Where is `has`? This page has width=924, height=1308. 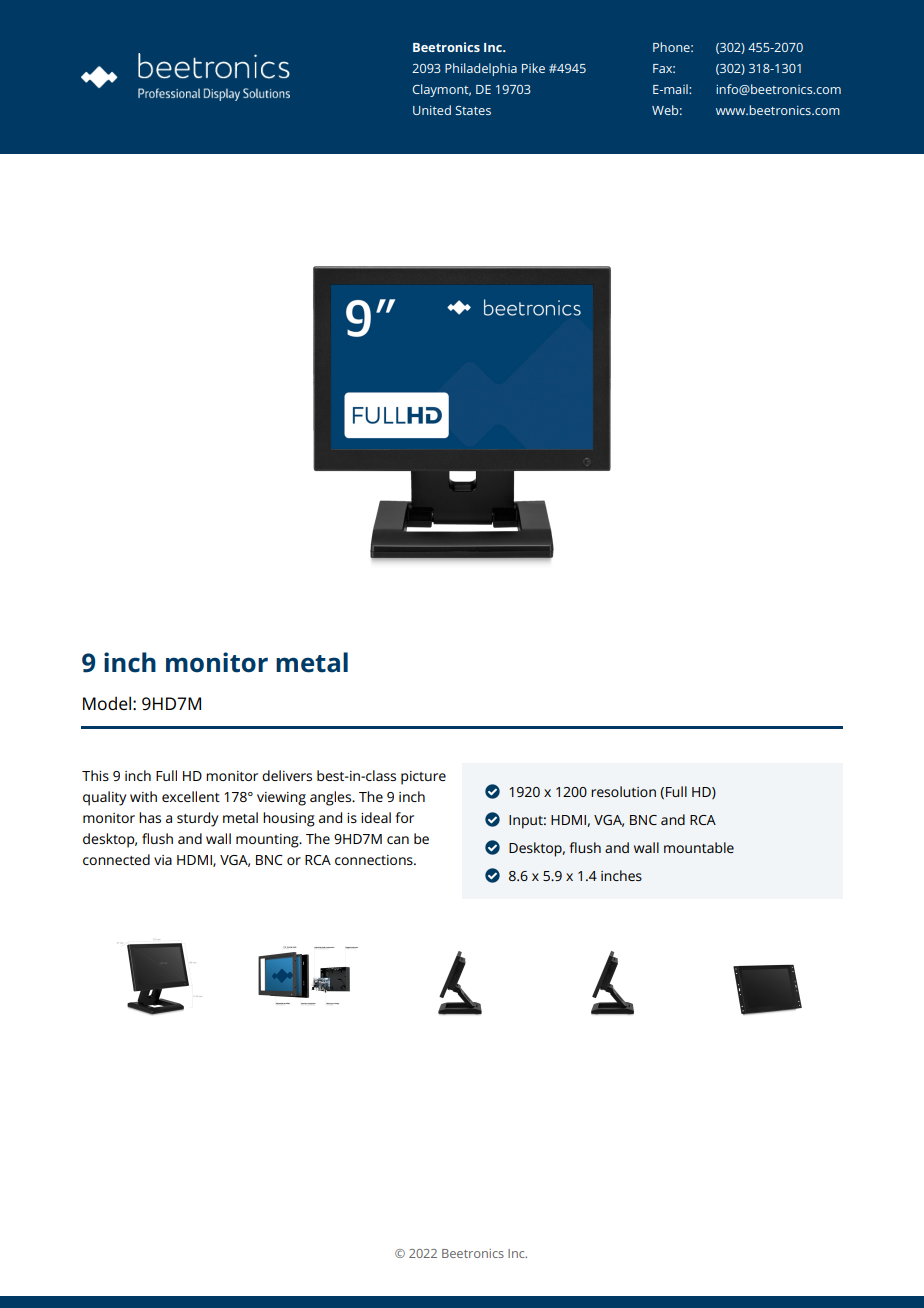 has is located at coordinates (150, 817).
